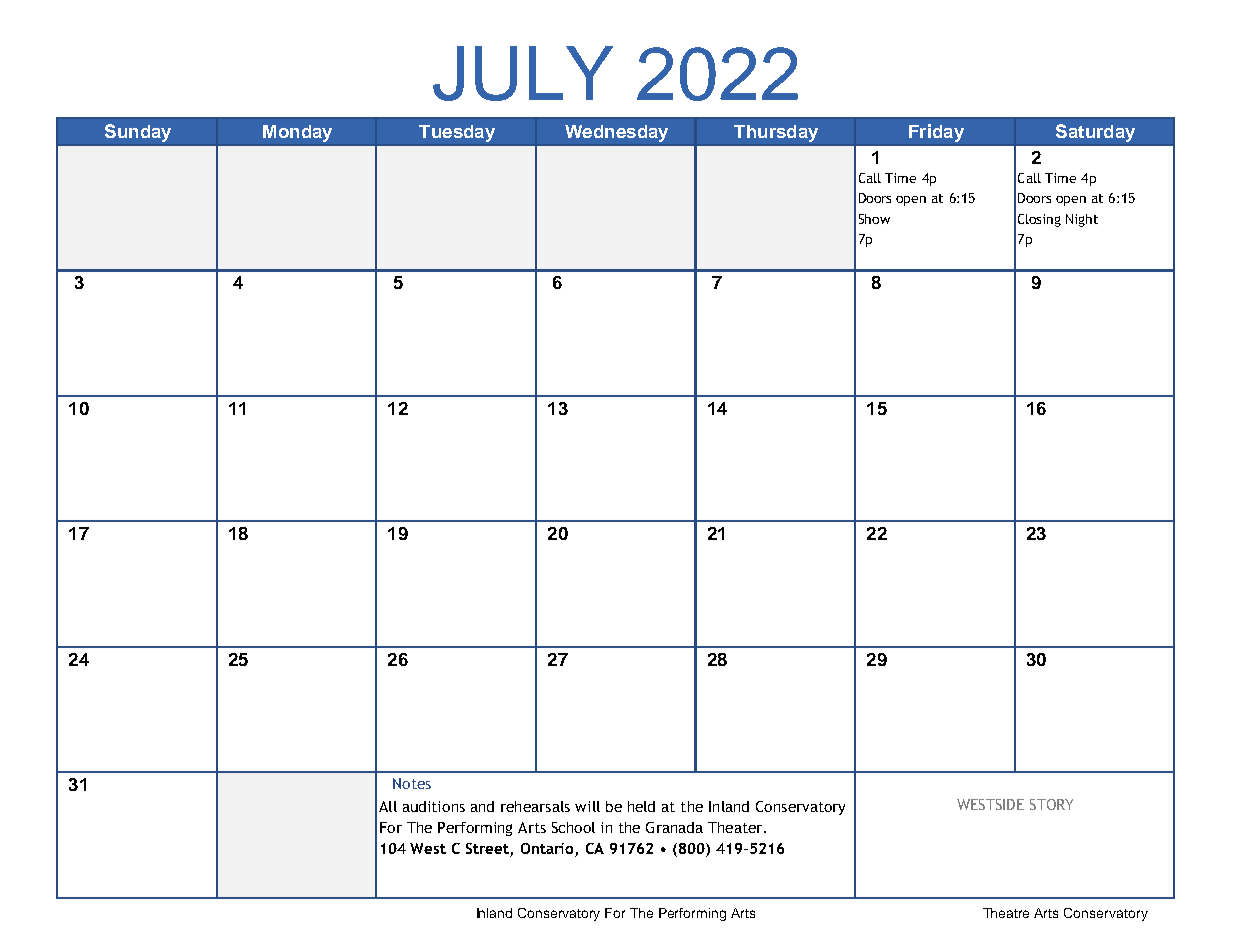  Describe the element at coordinates (641, 806) in the page. I see `held` at that location.
